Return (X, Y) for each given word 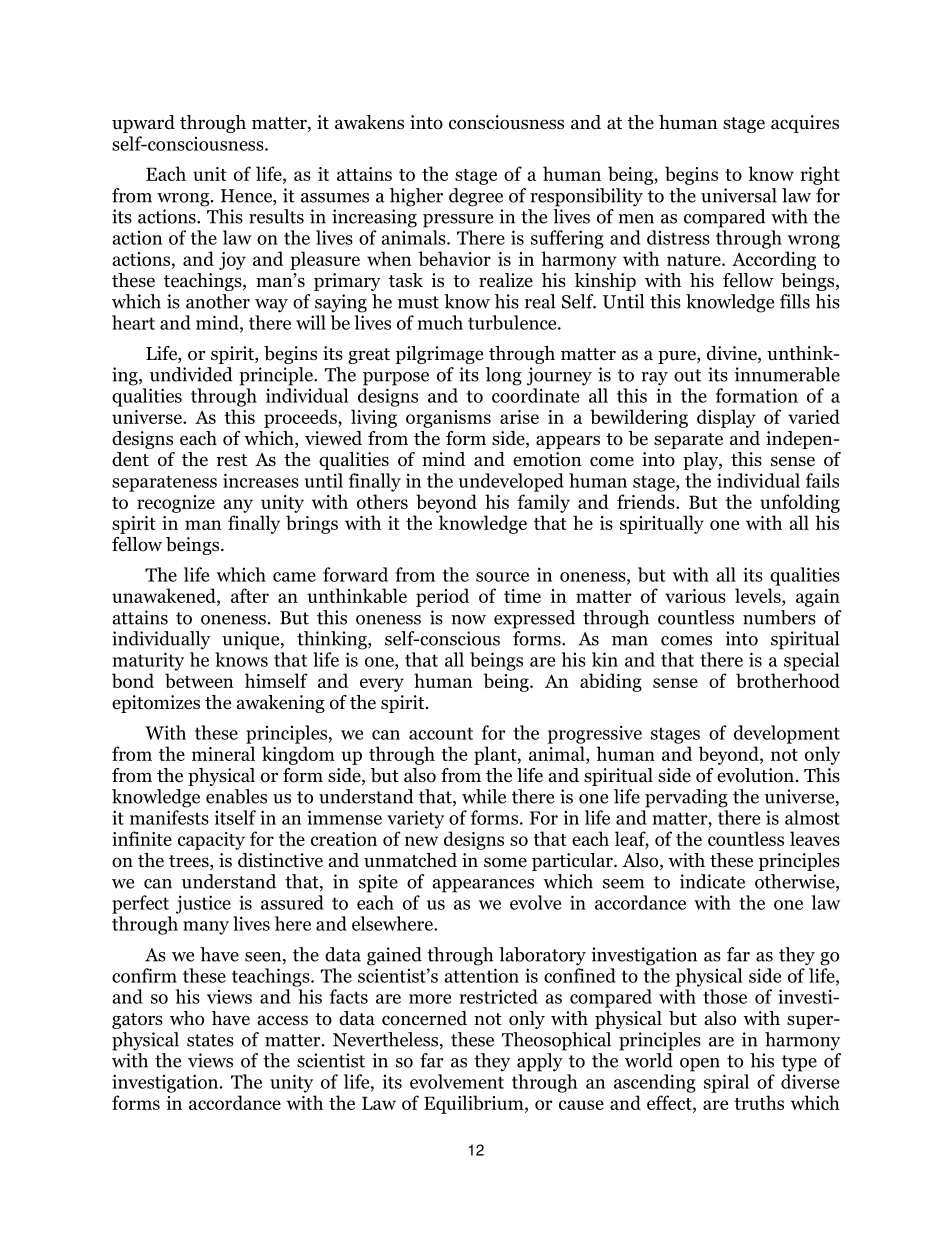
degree (476, 197)
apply (540, 1062)
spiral (726, 1083)
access (283, 1020)
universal (739, 195)
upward (143, 124)
